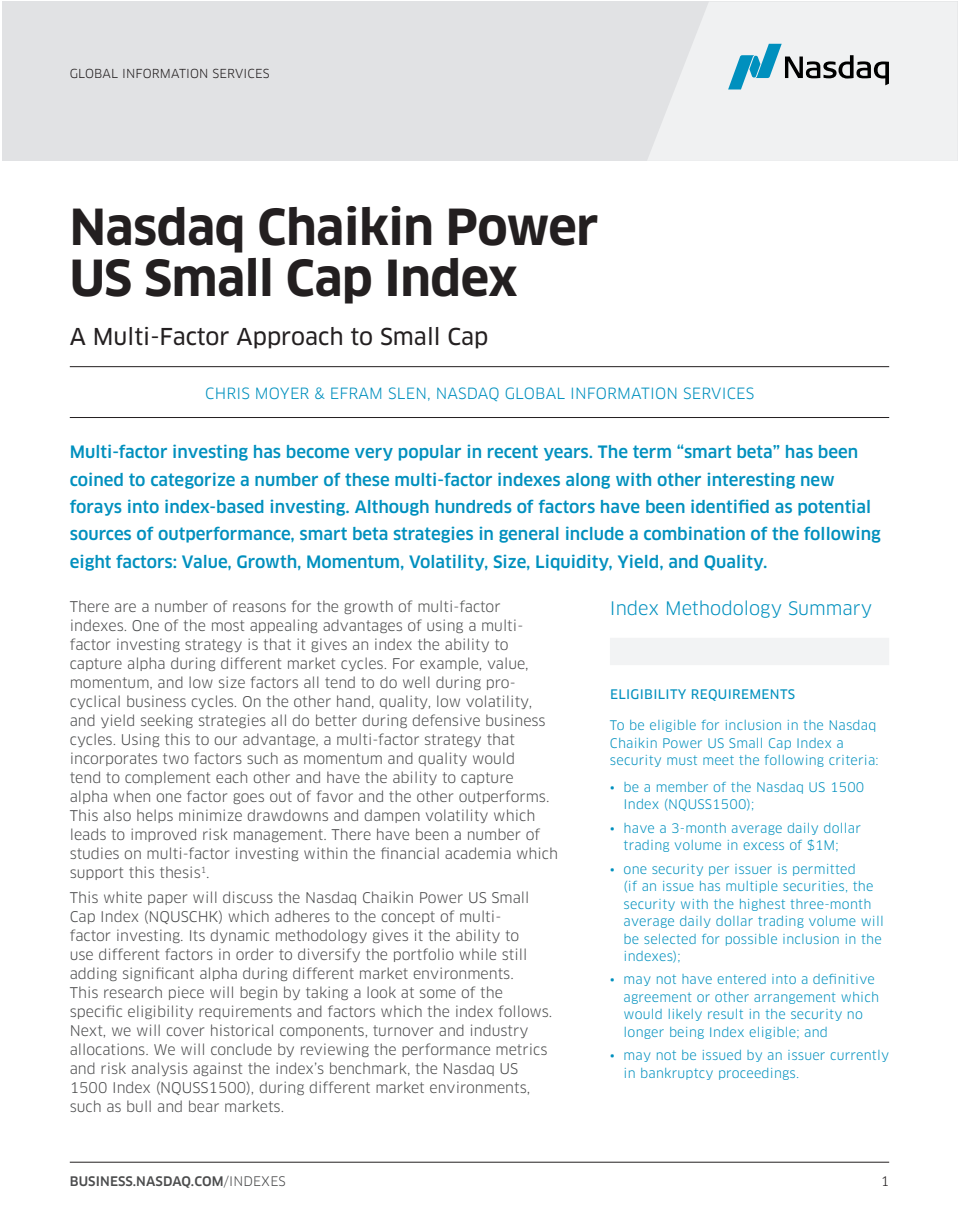 This image has width=959, height=1232. What do you see at coordinates (652, 451) in the image?
I see `term` at bounding box center [652, 451].
